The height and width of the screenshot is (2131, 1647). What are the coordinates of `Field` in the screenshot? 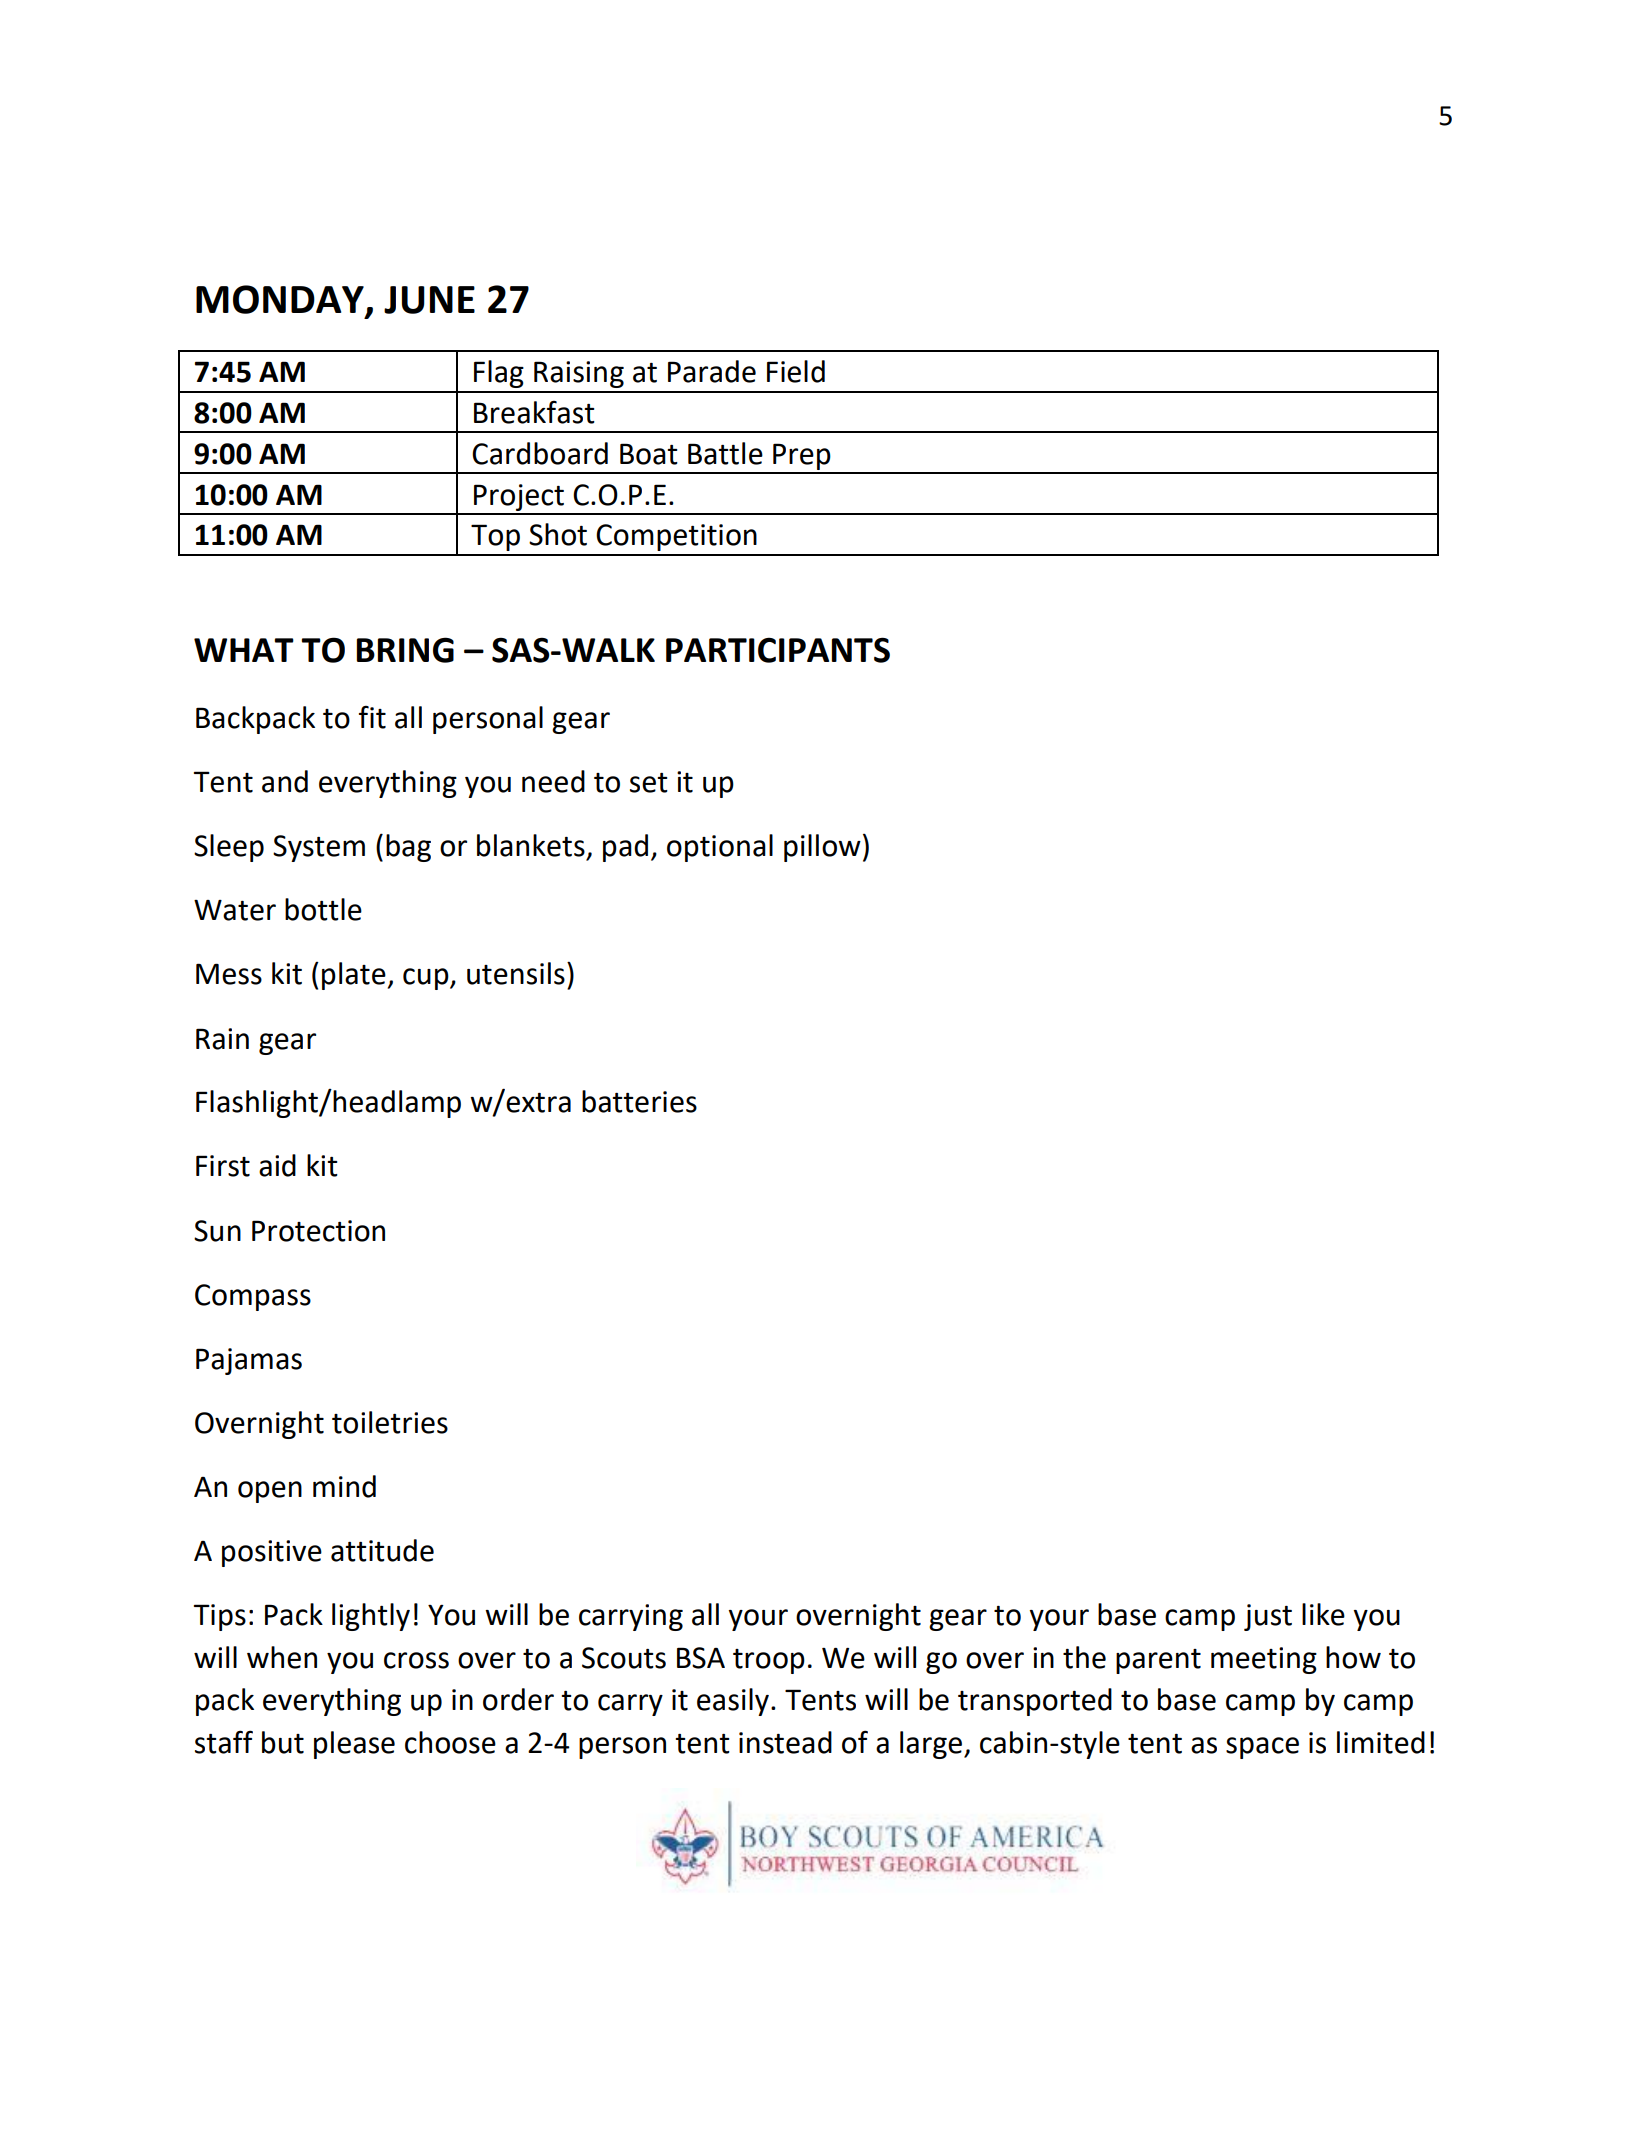 It's located at (796, 371).
